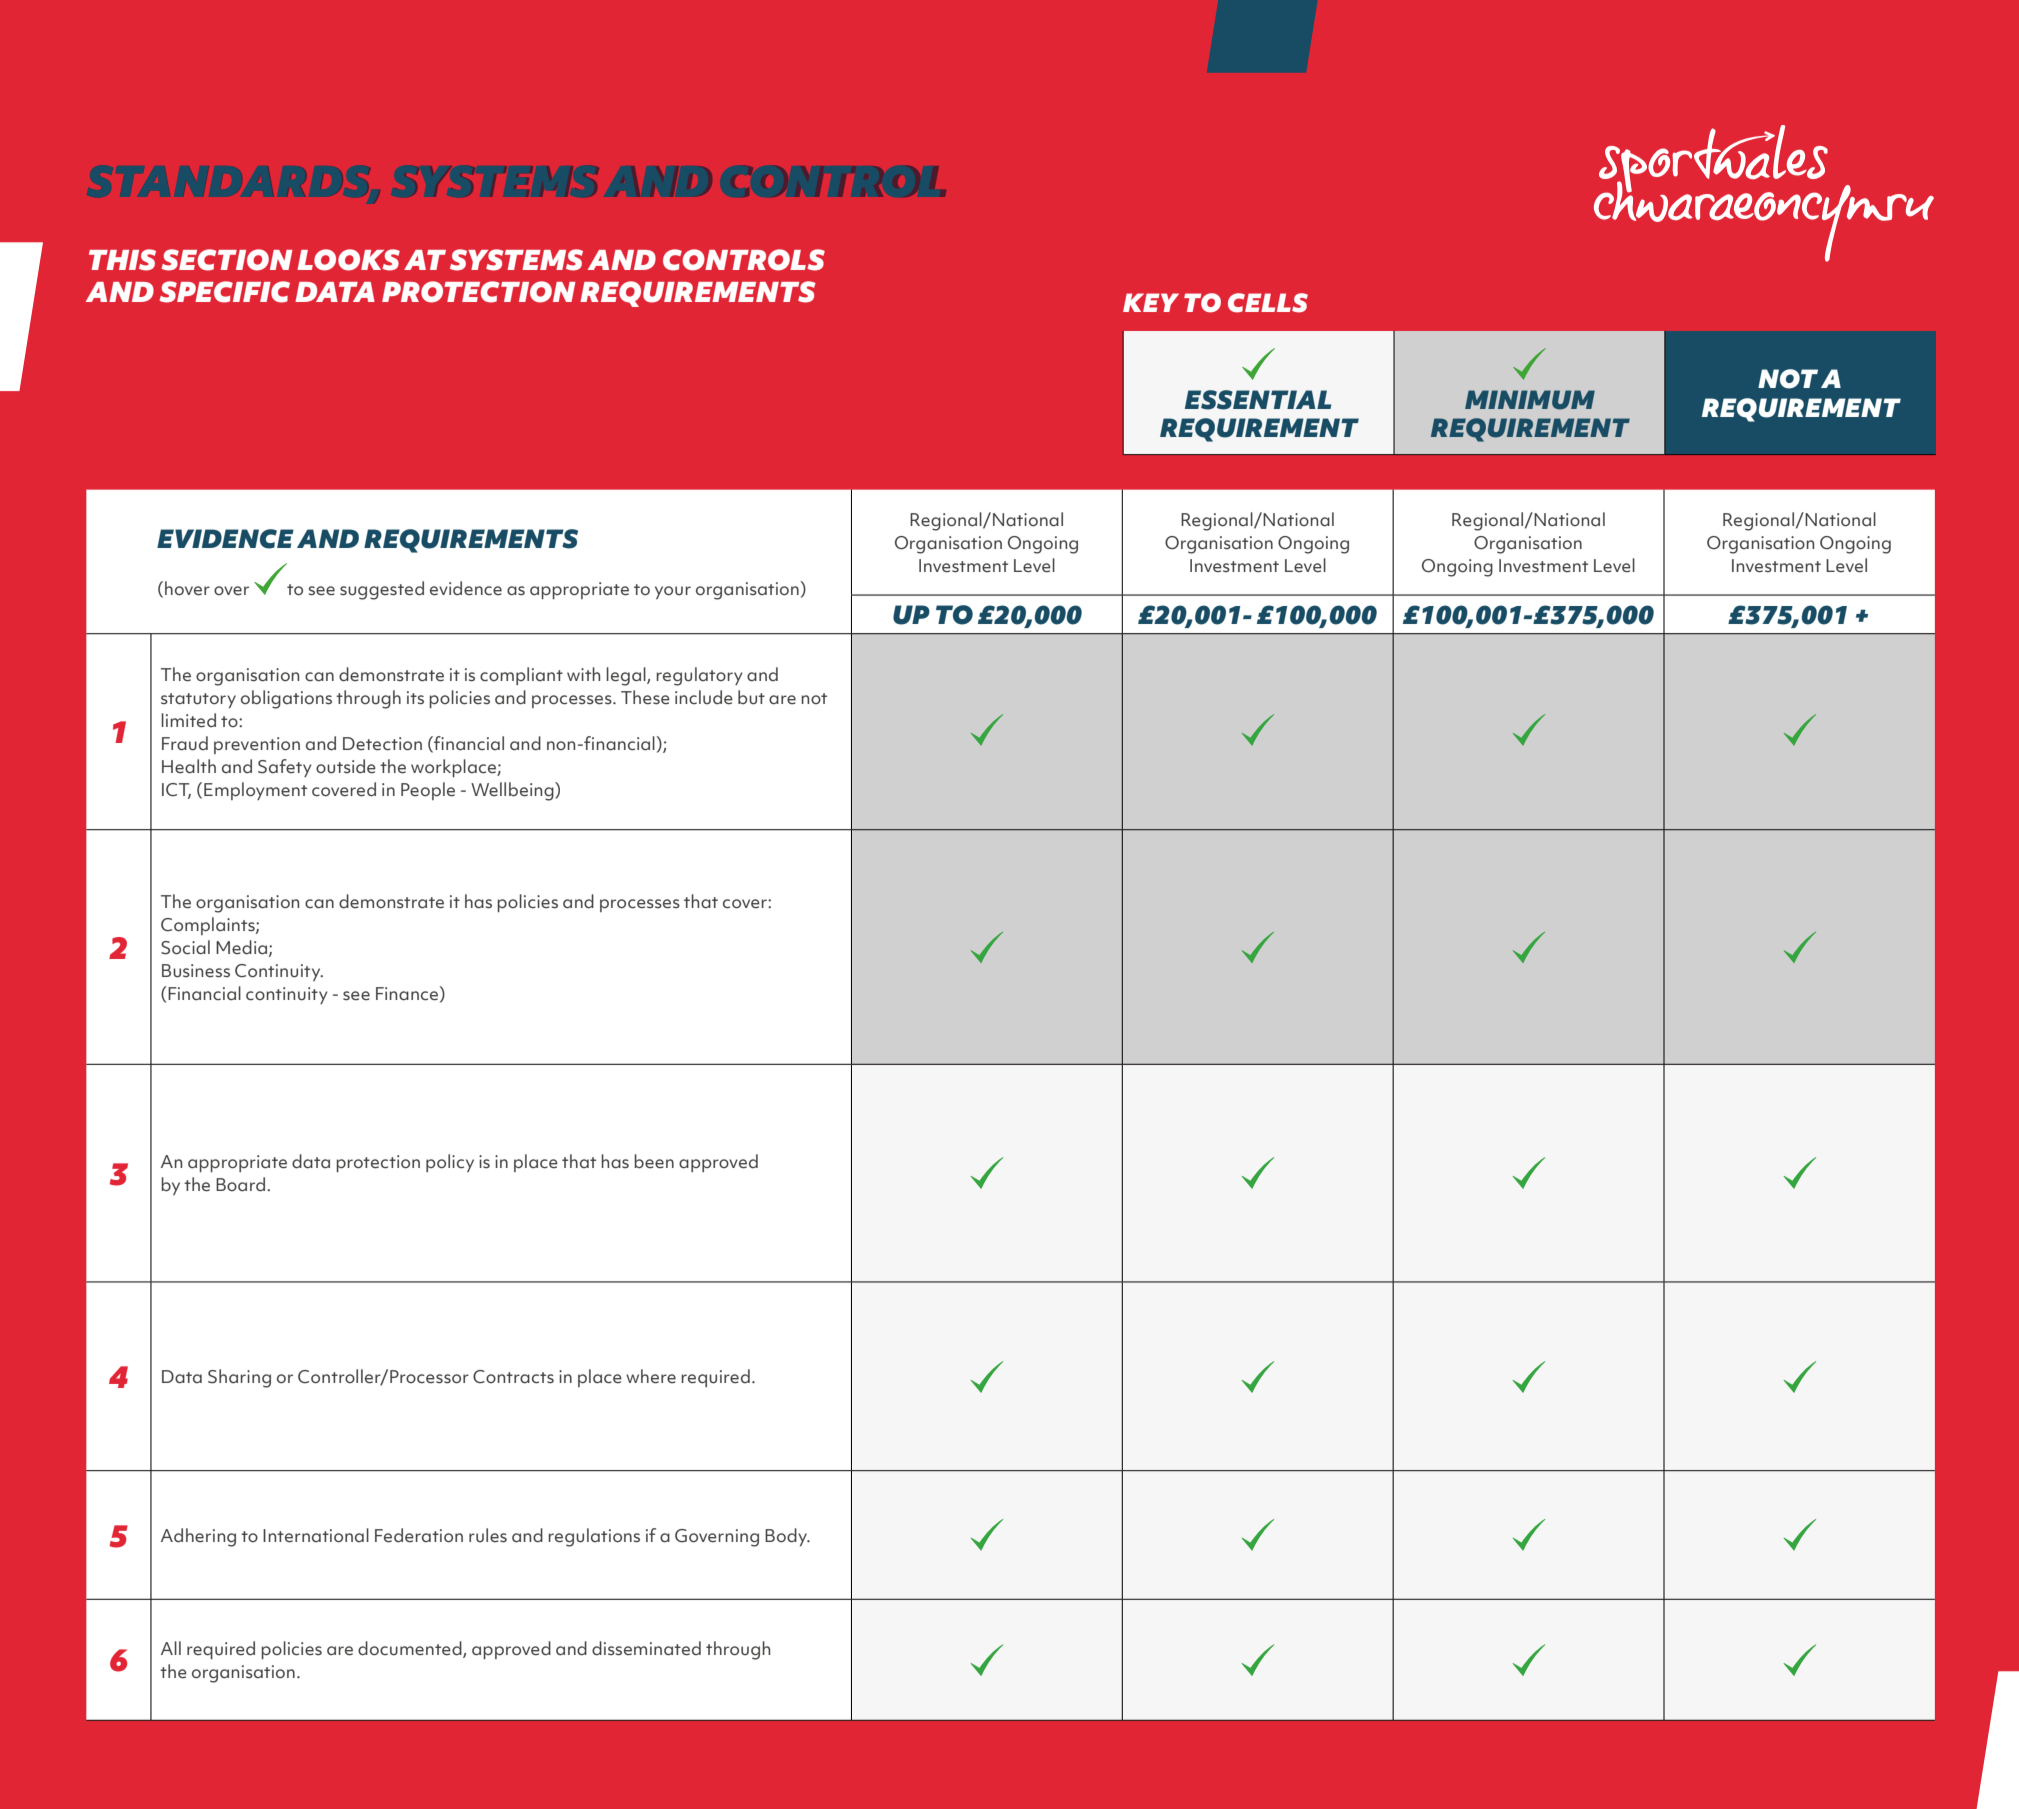 The height and width of the document is (1809, 2019). What do you see at coordinates (751, 697) in the document?
I see `but` at bounding box center [751, 697].
